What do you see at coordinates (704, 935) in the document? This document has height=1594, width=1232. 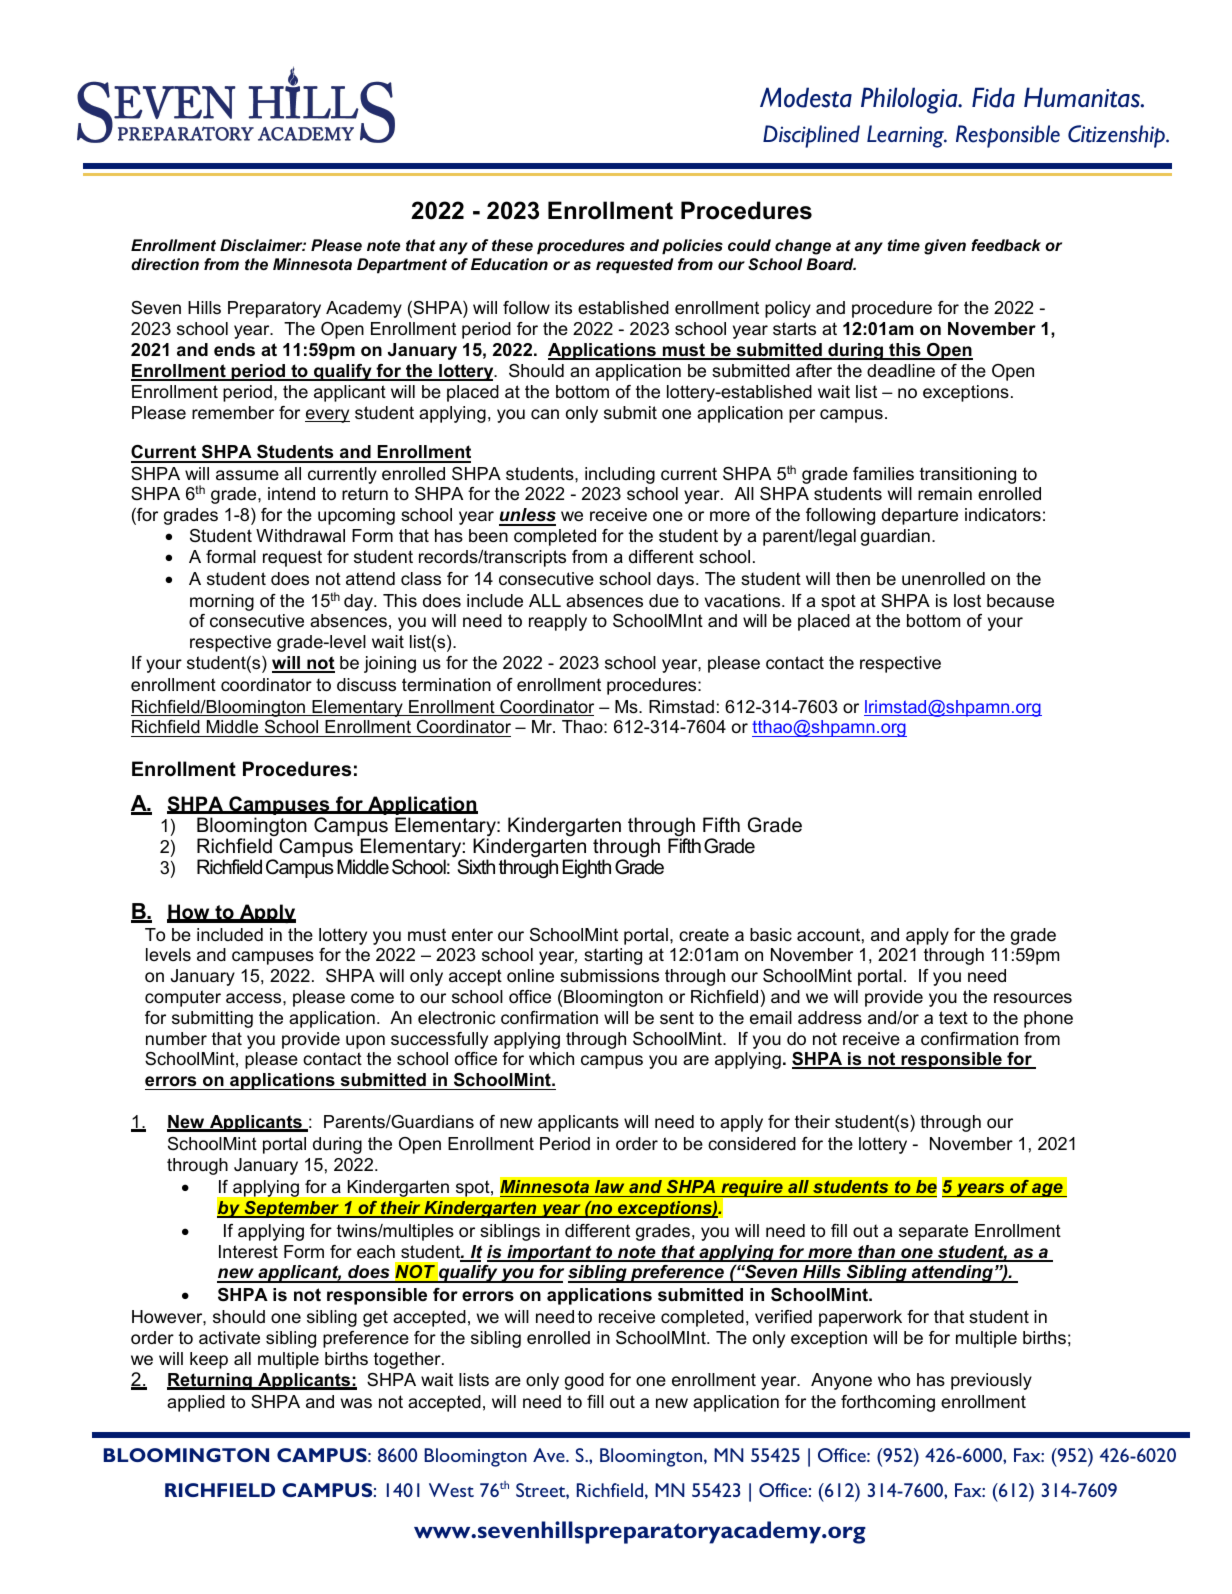 I see `create` at bounding box center [704, 935].
